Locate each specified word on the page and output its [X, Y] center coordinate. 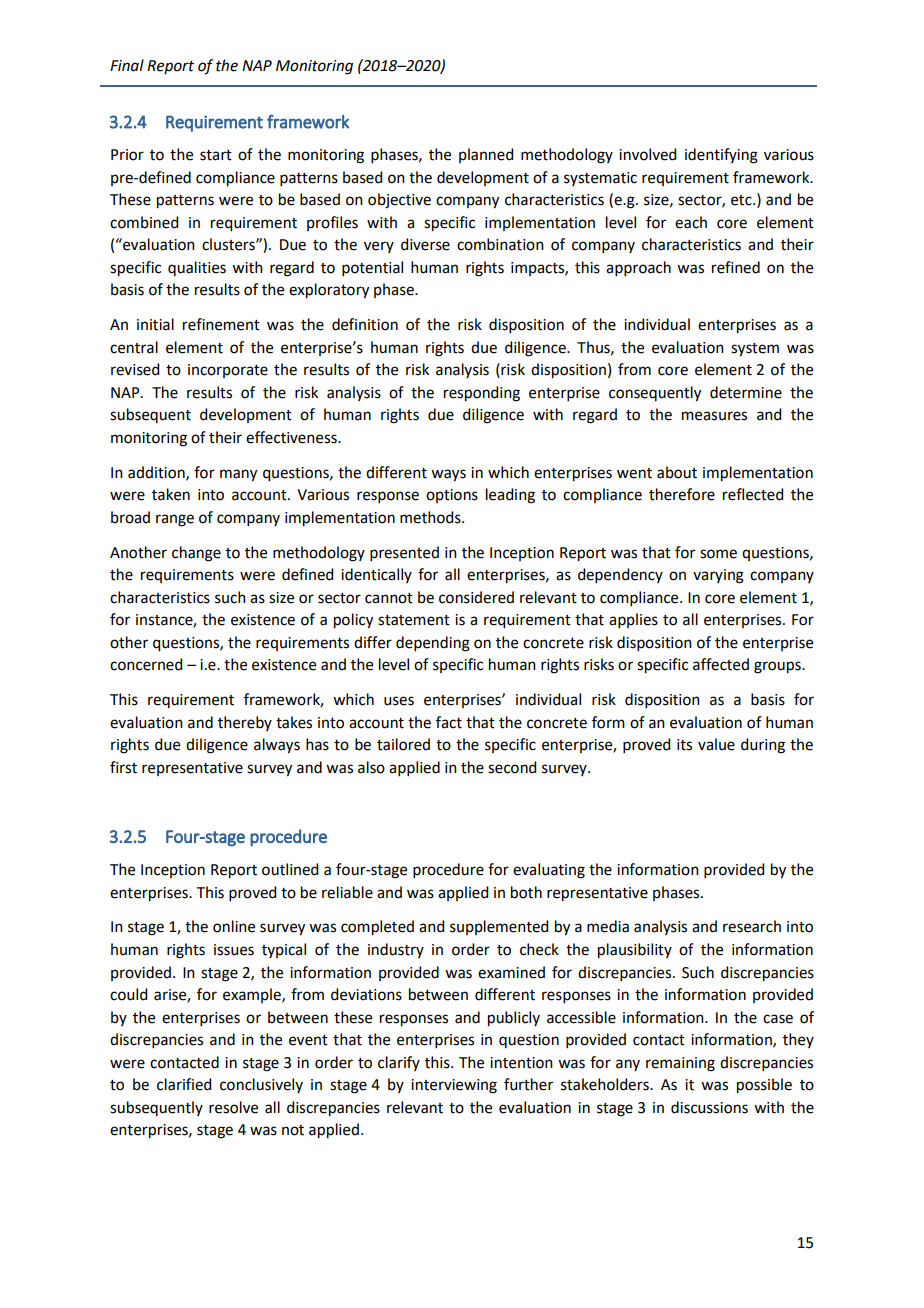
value [716, 744]
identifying [721, 156]
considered [476, 597]
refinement [221, 324]
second [512, 767]
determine [746, 392]
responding [482, 394]
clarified [184, 1084]
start [216, 155]
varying [718, 576]
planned [486, 155]
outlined [290, 869]
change [196, 554]
